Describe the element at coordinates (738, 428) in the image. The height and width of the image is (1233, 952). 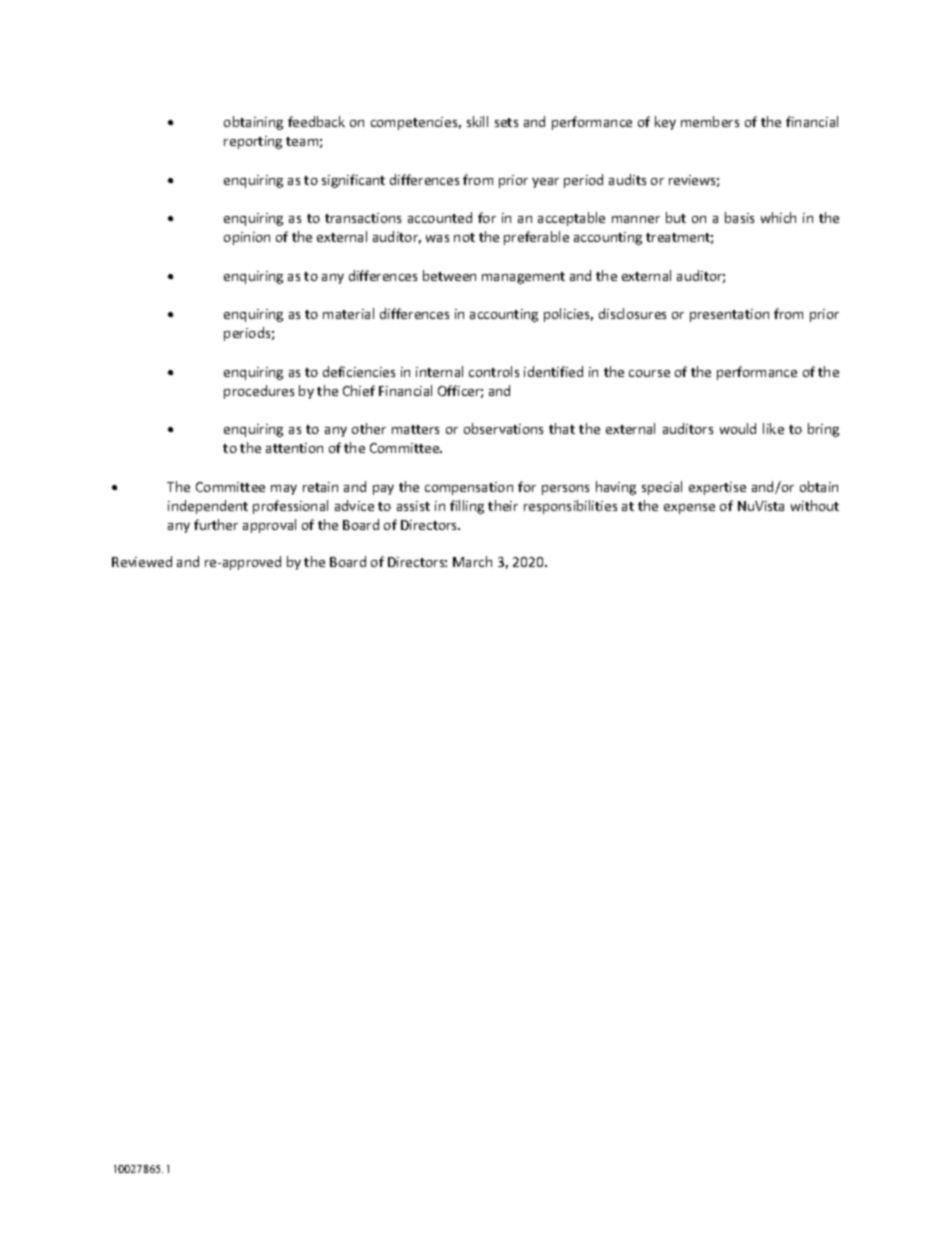
I see `would` at that location.
